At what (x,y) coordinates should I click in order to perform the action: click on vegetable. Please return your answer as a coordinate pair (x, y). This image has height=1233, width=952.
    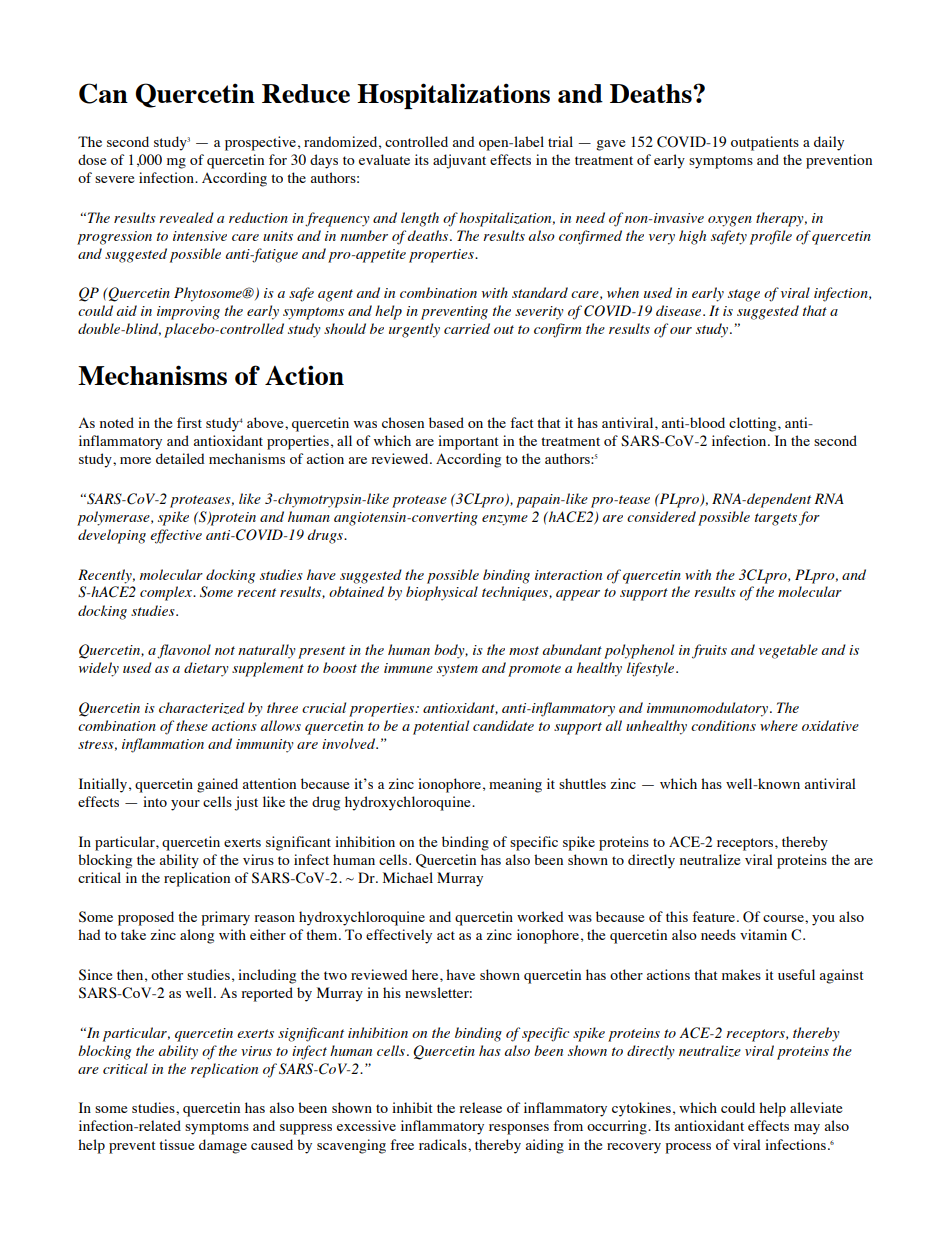
    Looking at the image, I should click on (788, 651).
